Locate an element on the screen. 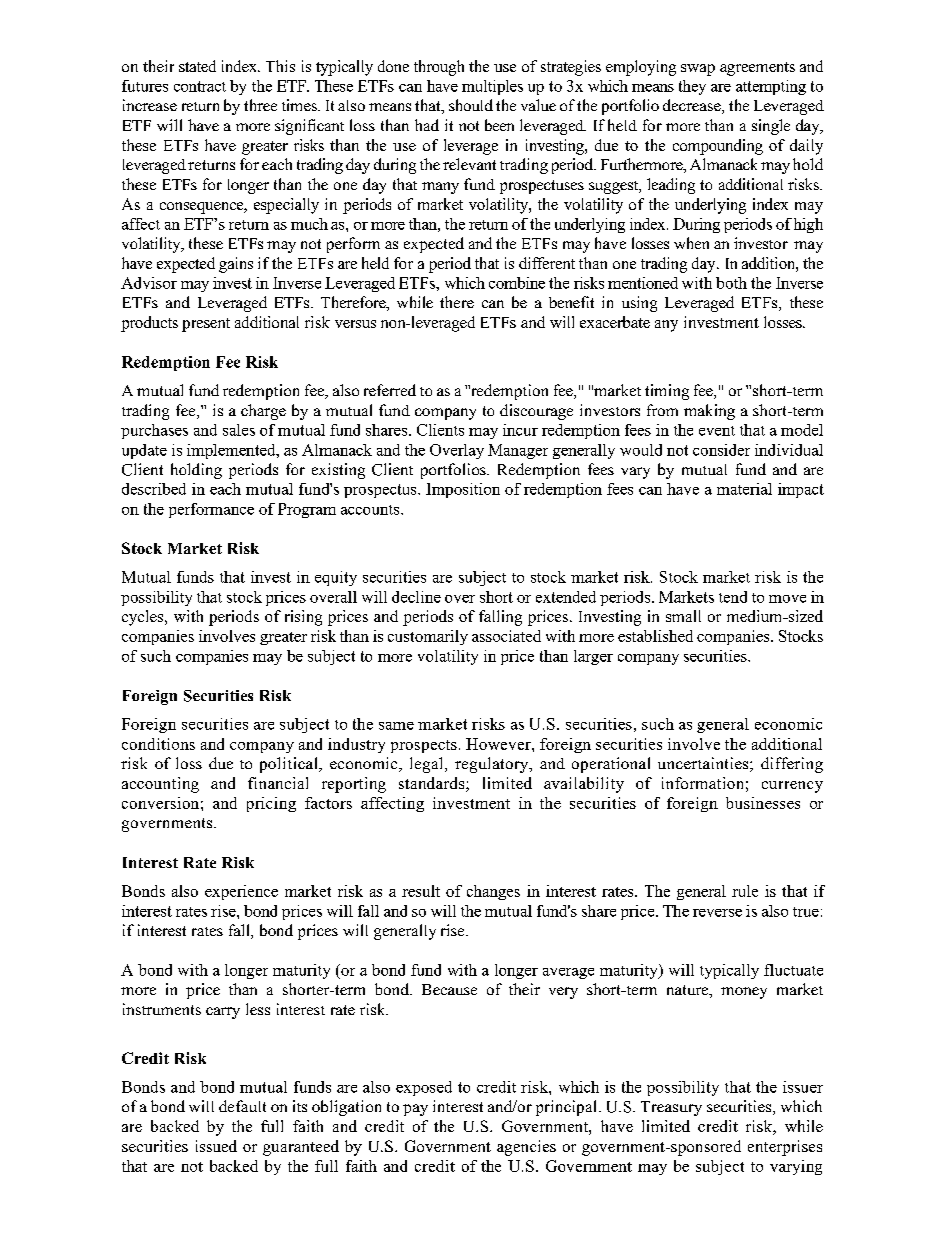 The height and width of the screenshot is (1233, 952). small is located at coordinates (683, 616).
